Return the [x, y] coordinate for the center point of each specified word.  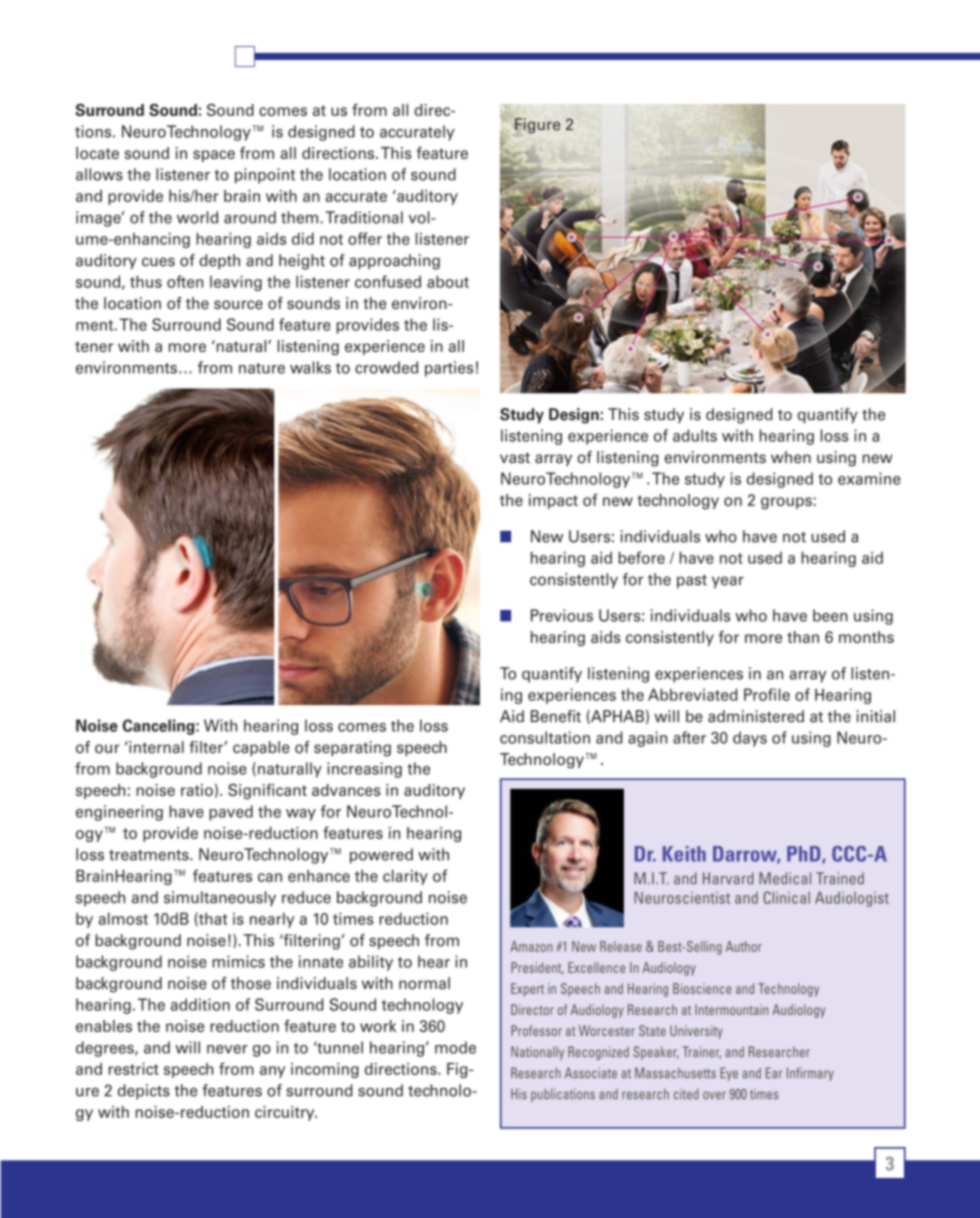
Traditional [364, 217]
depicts [144, 1092]
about [448, 281]
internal [155, 747]
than [803, 637]
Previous [562, 615]
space [214, 156]
